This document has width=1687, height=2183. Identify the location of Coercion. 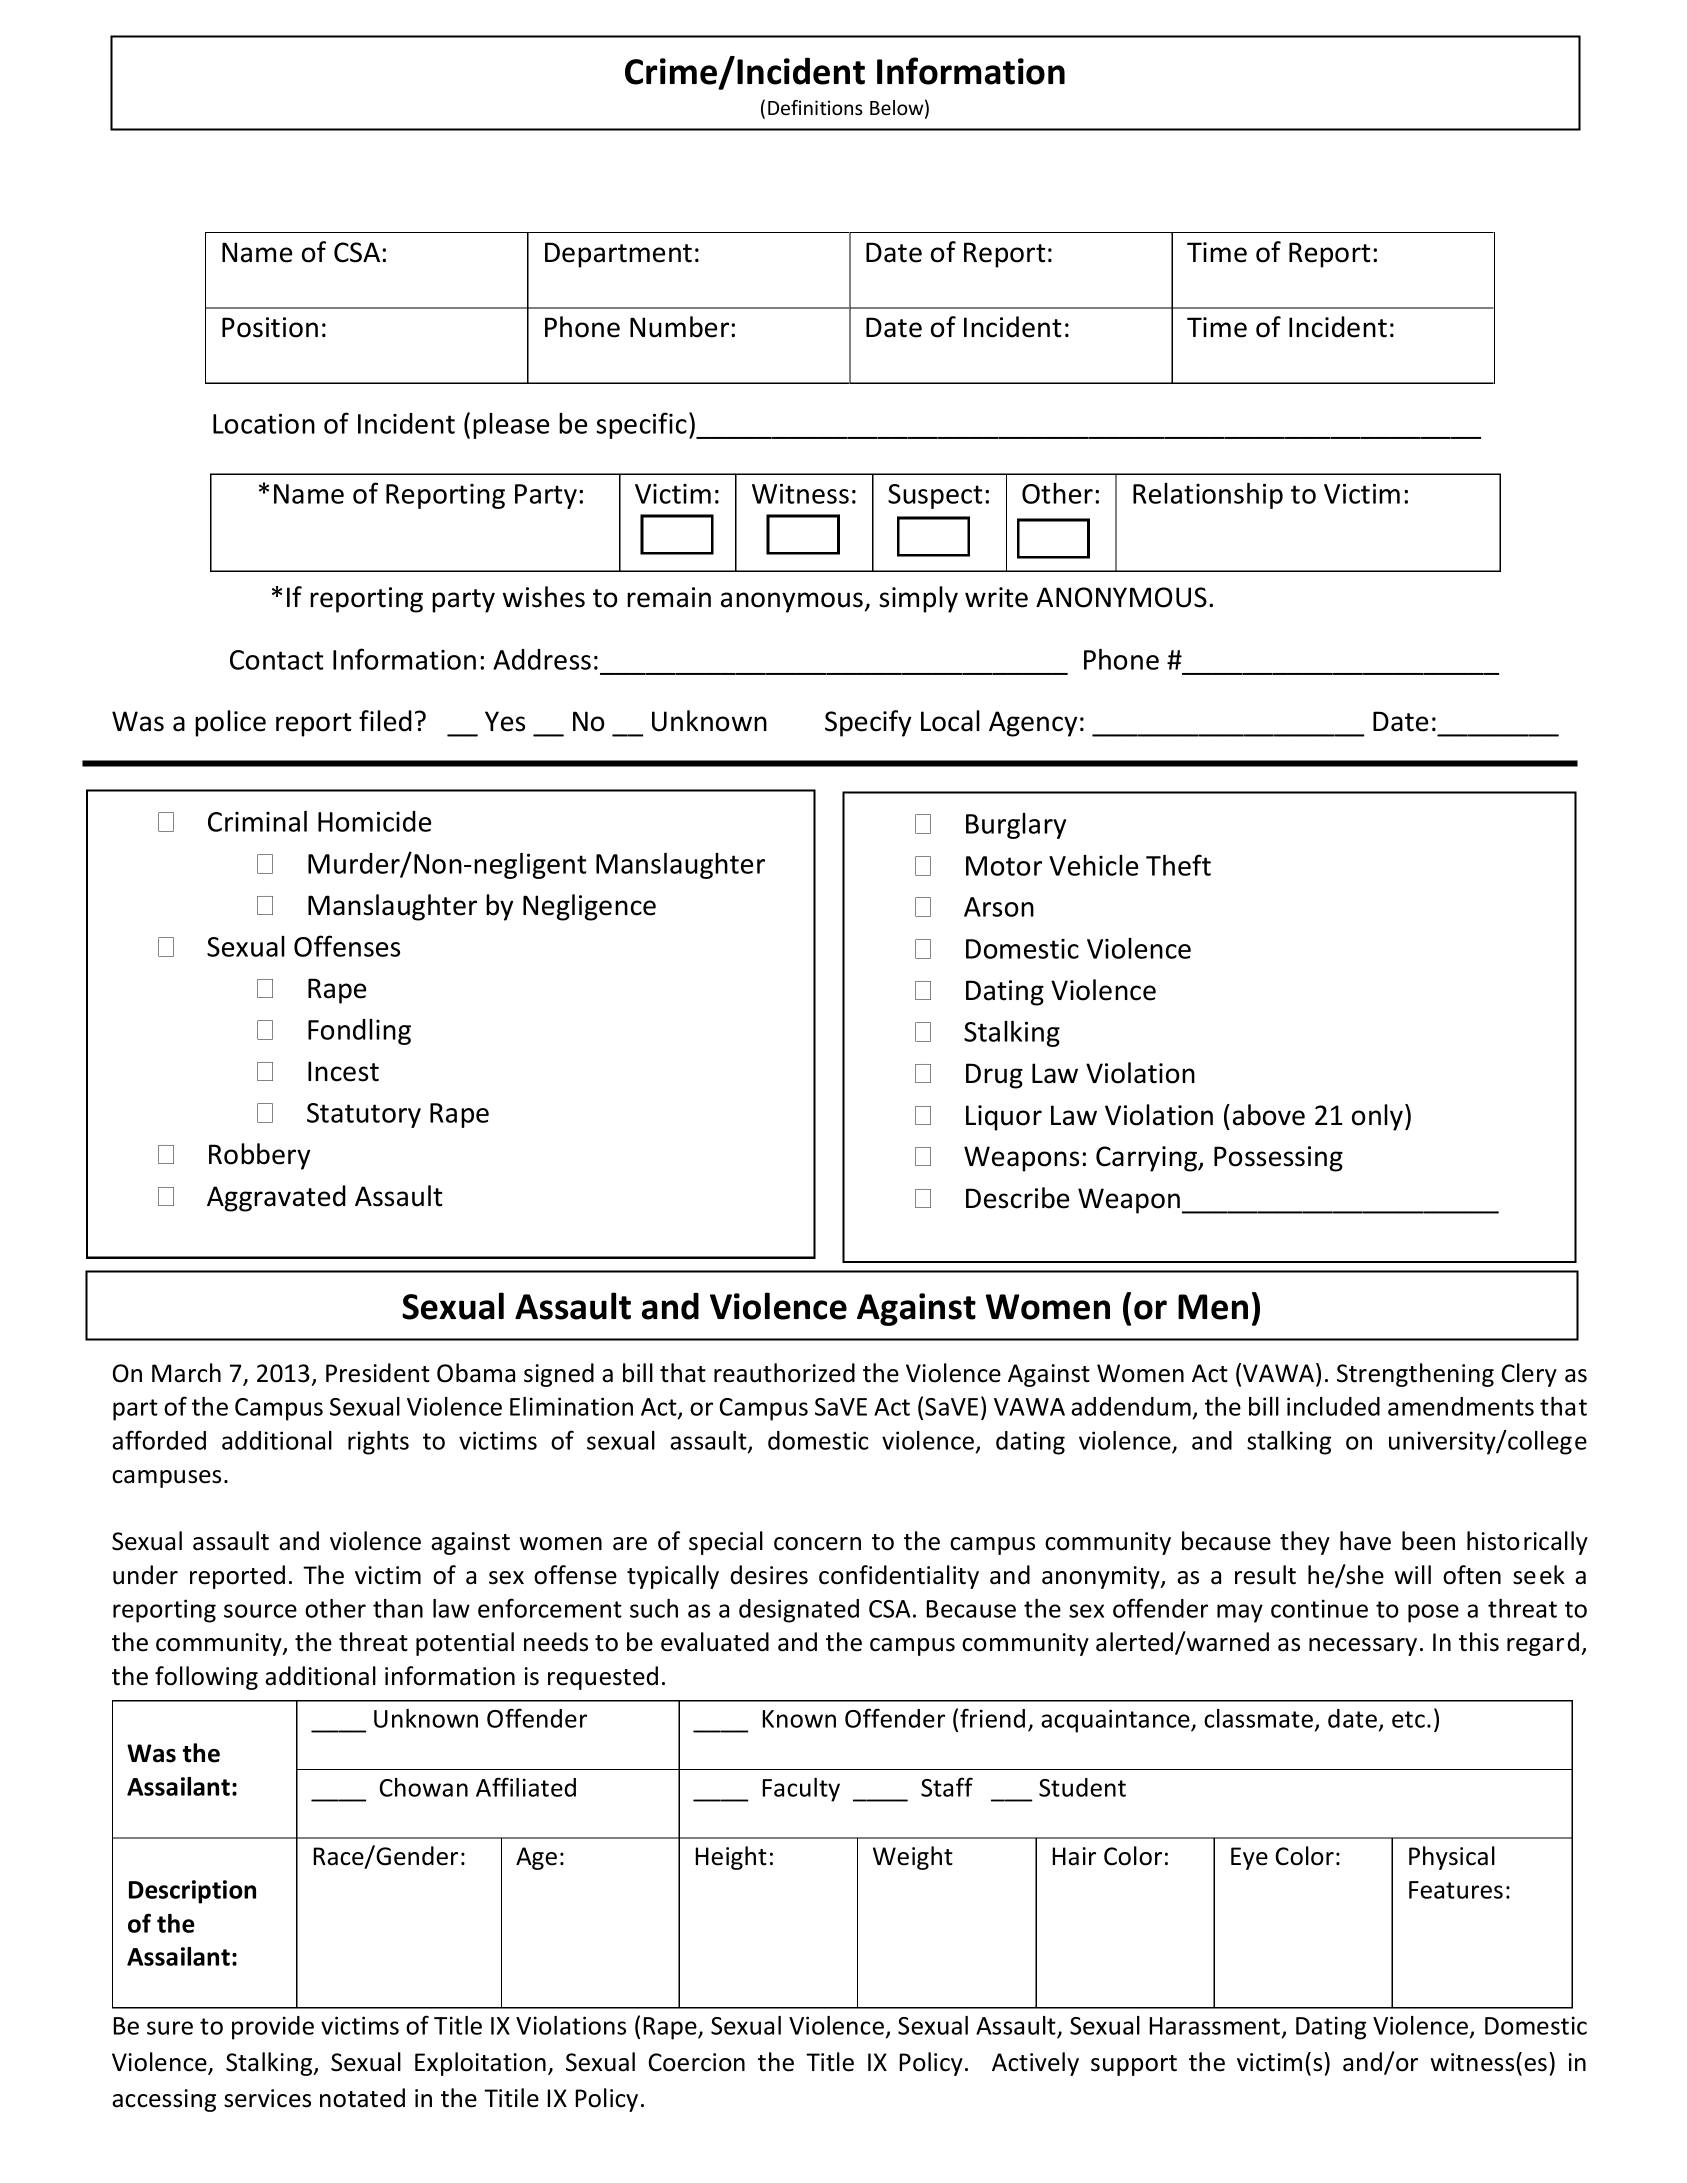
(697, 2062).
